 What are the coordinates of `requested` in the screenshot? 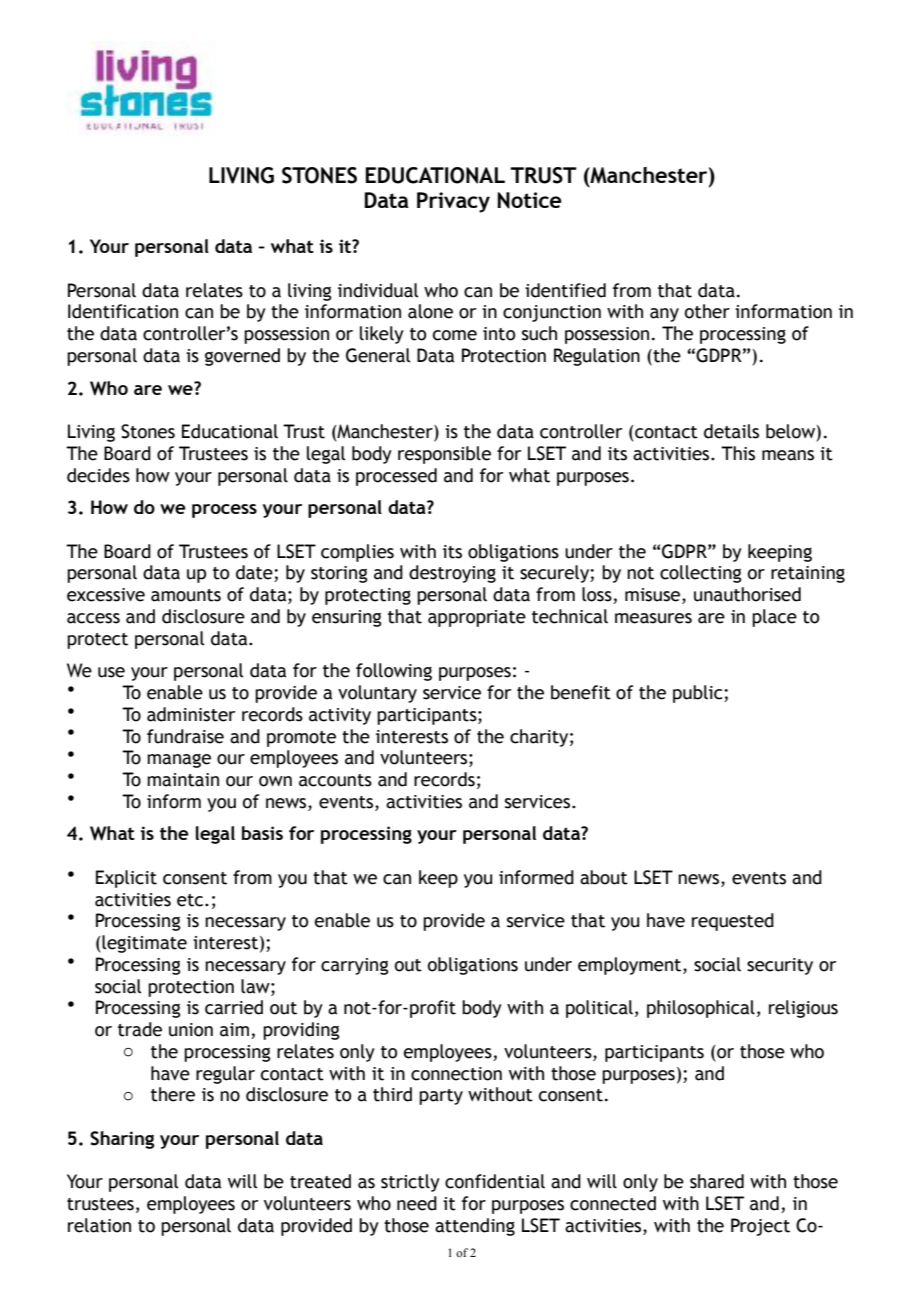 It's located at (733, 922).
